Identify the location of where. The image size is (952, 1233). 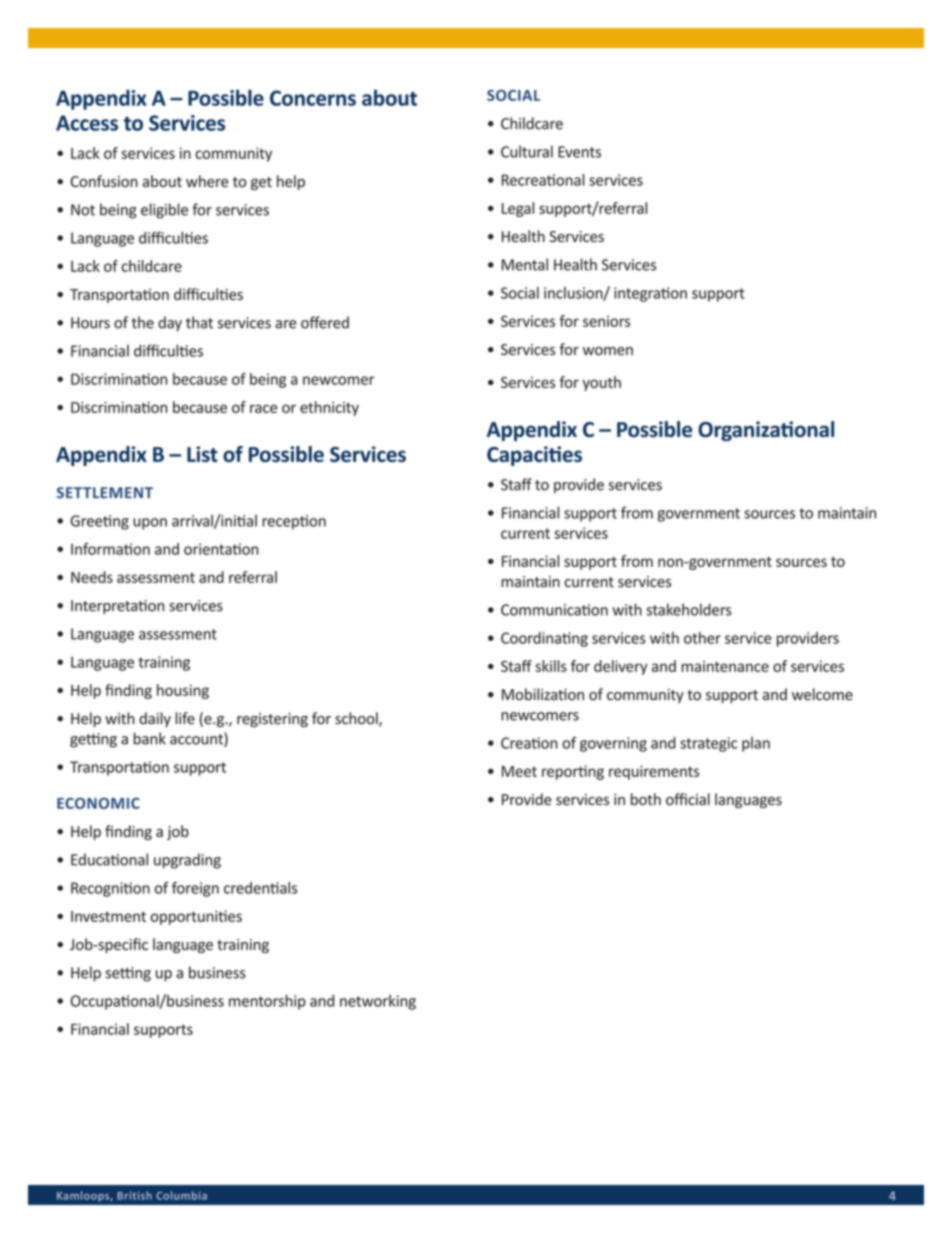
(207, 181).
